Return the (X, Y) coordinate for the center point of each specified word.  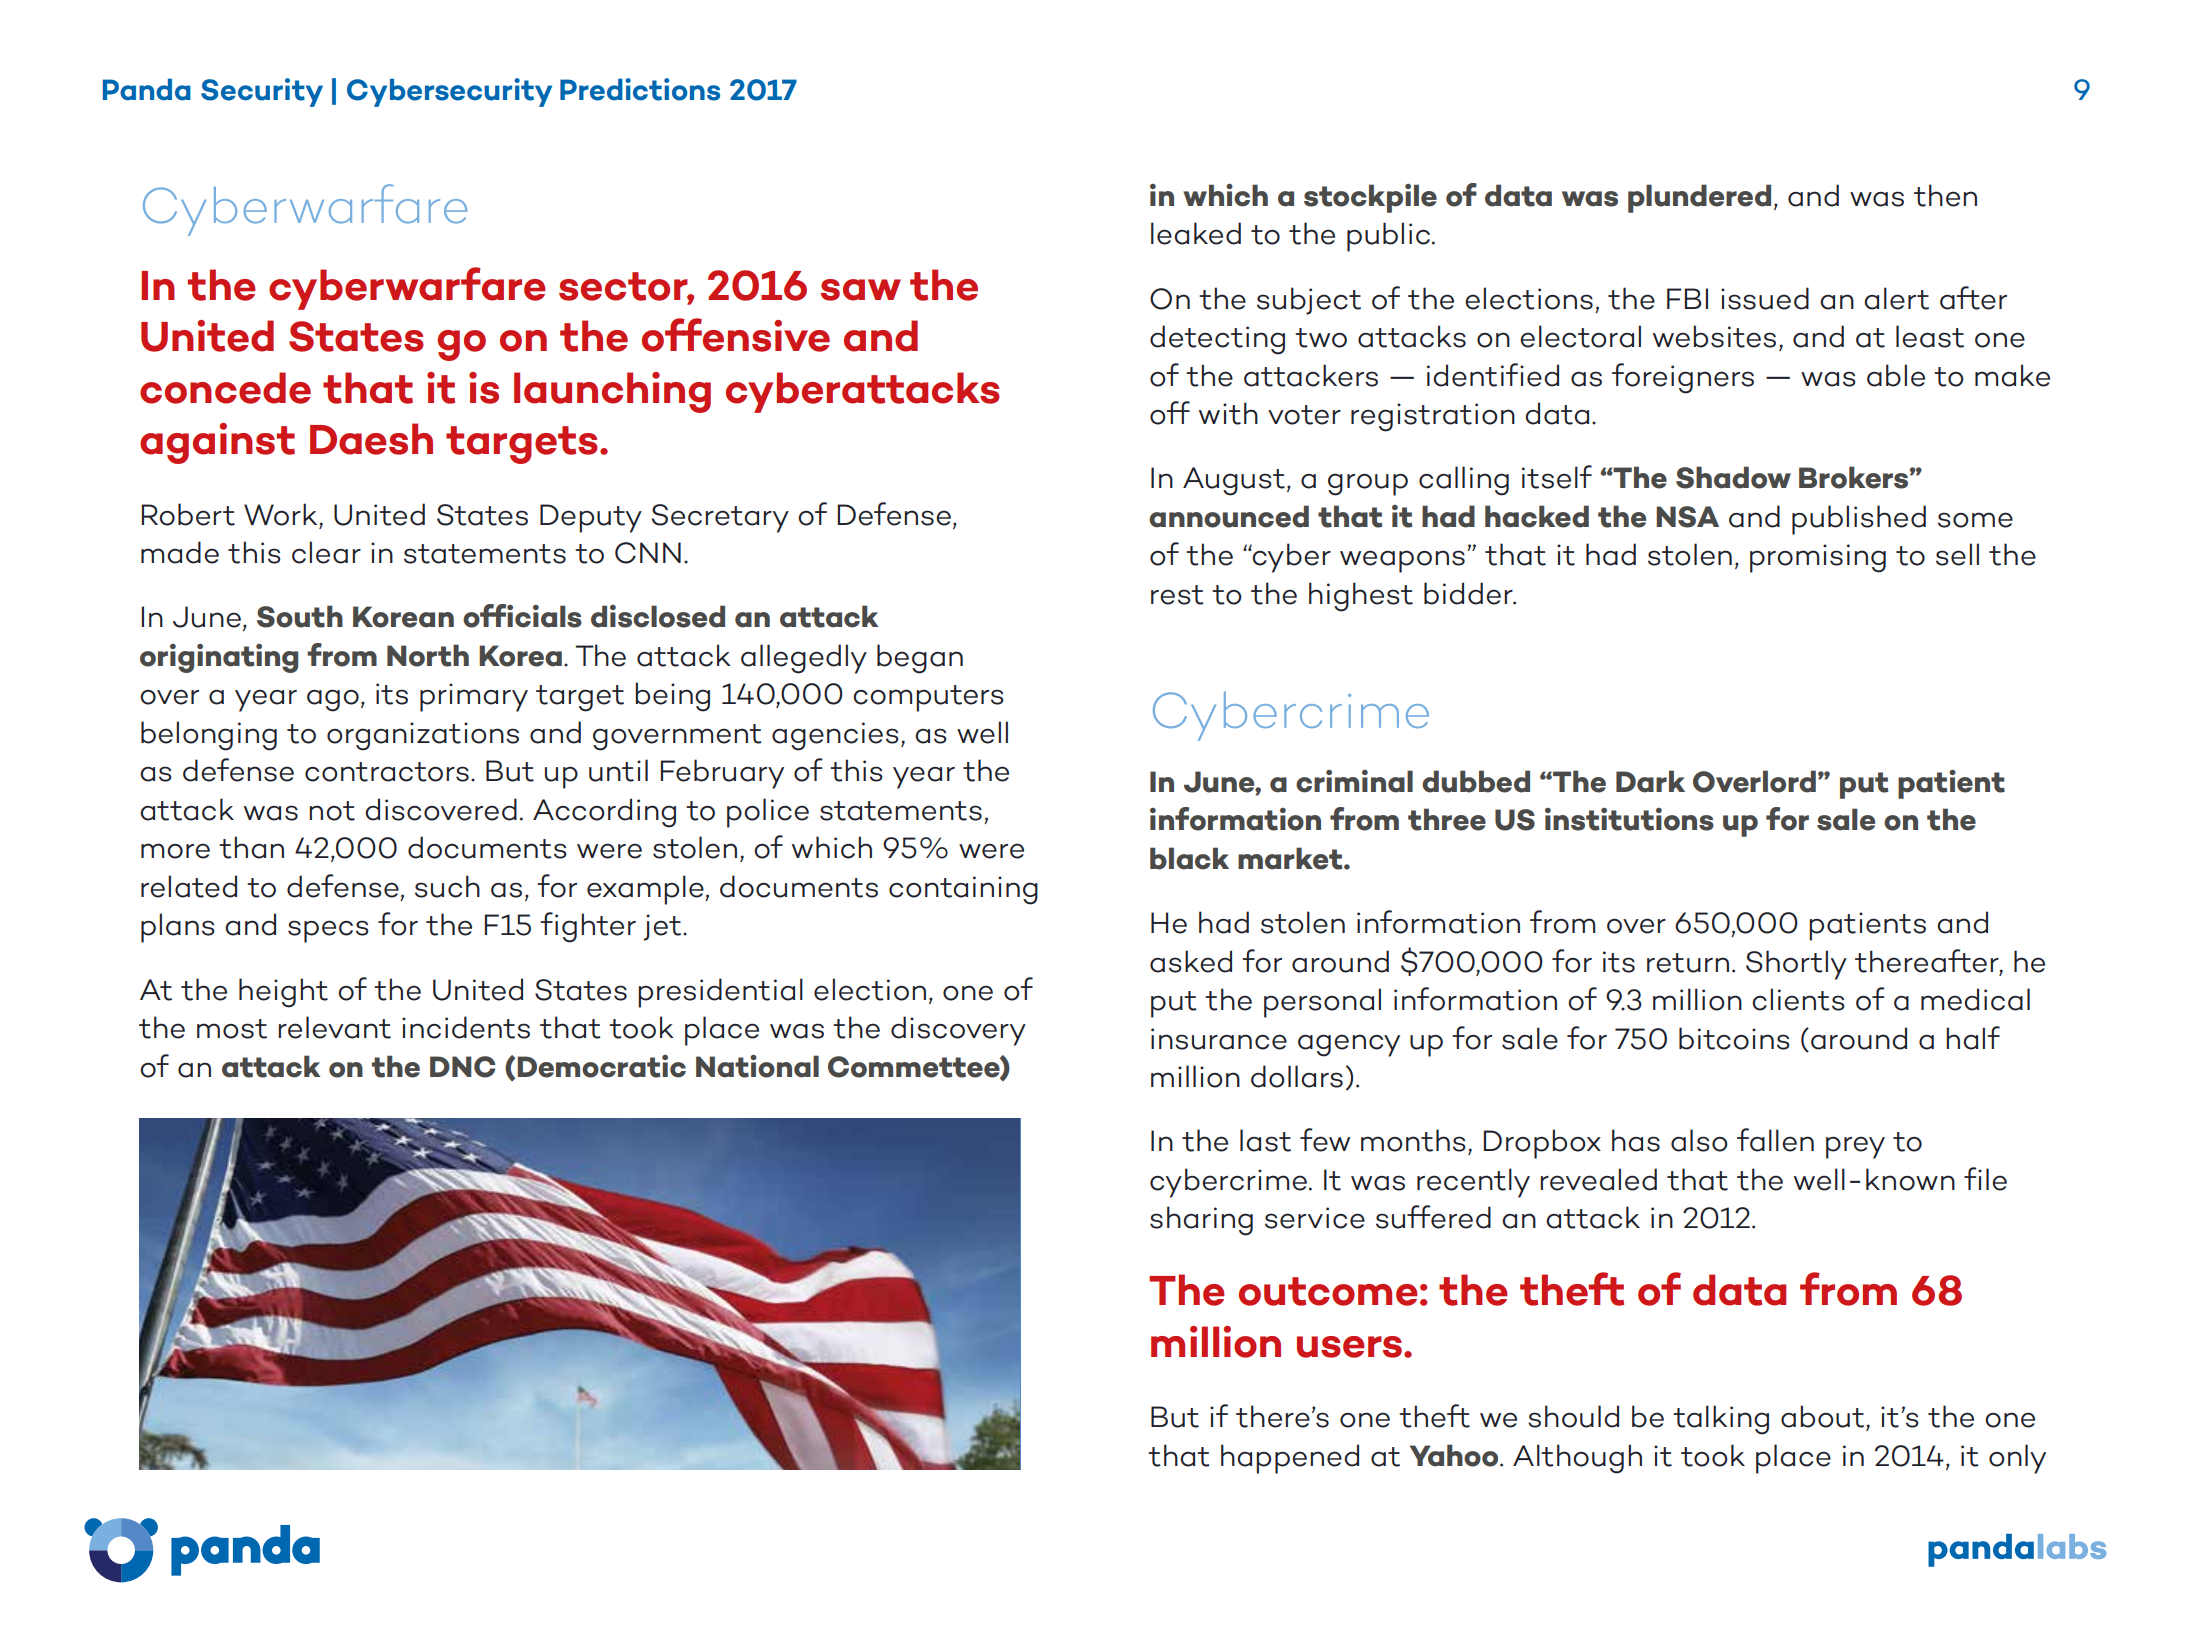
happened (1290, 1459)
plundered (1699, 198)
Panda (147, 89)
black (1189, 858)
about (1822, 1416)
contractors (387, 772)
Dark (1650, 781)
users (1349, 1347)
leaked (1196, 233)
